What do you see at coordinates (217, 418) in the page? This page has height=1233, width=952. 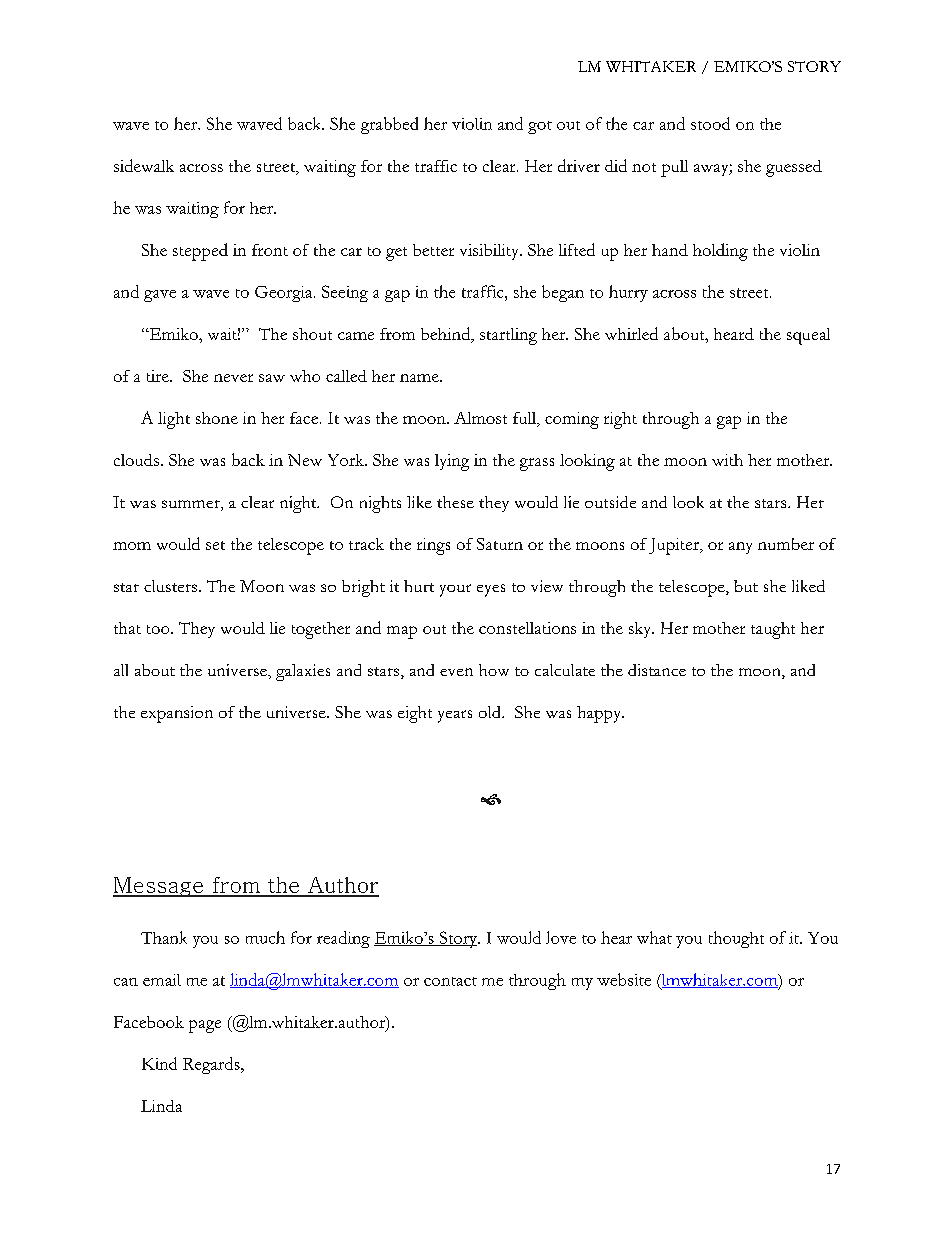 I see `shone` at bounding box center [217, 418].
